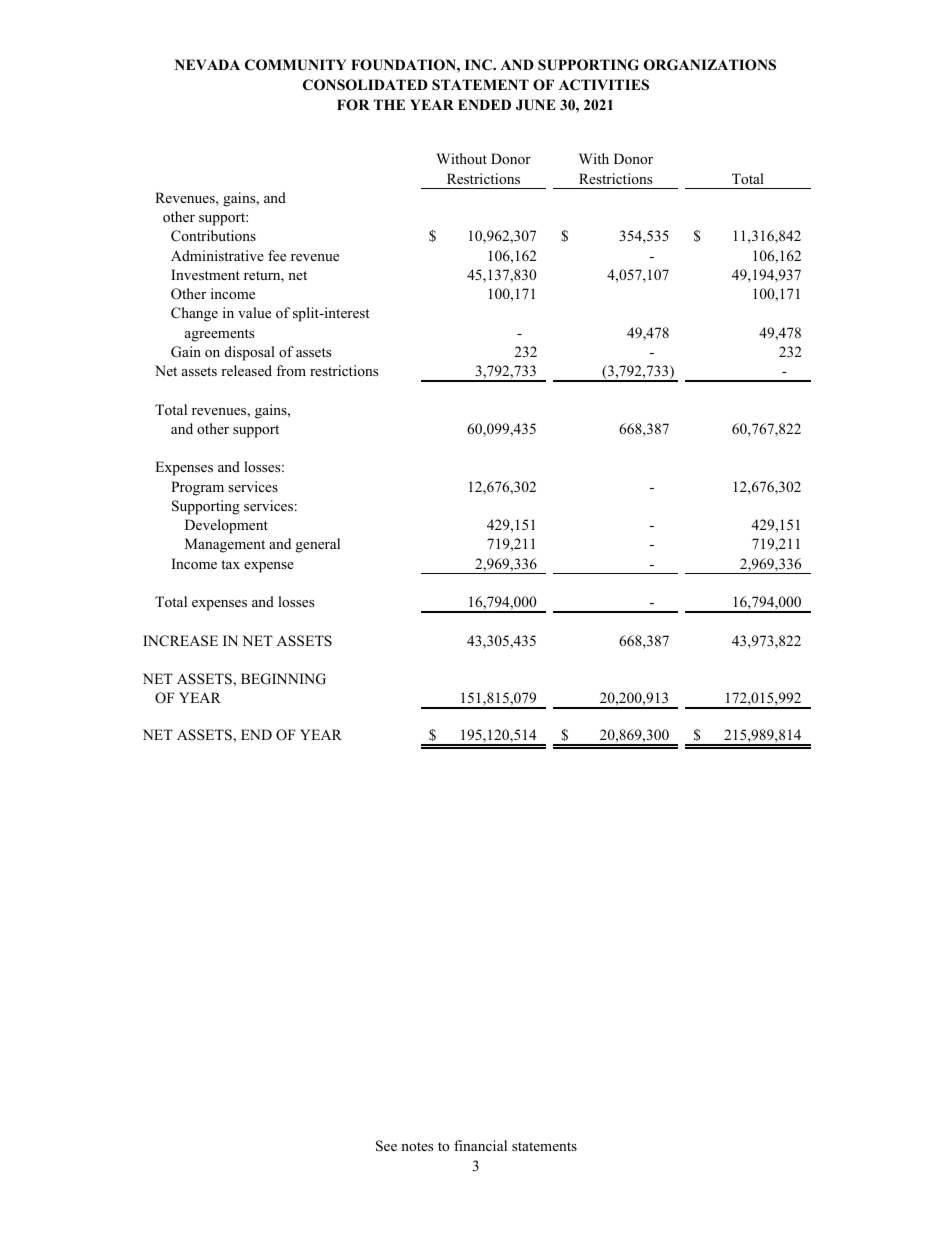 The width and height of the screenshot is (952, 1233). What do you see at coordinates (180, 641) in the screenshot?
I see `INCREASE` at bounding box center [180, 641].
